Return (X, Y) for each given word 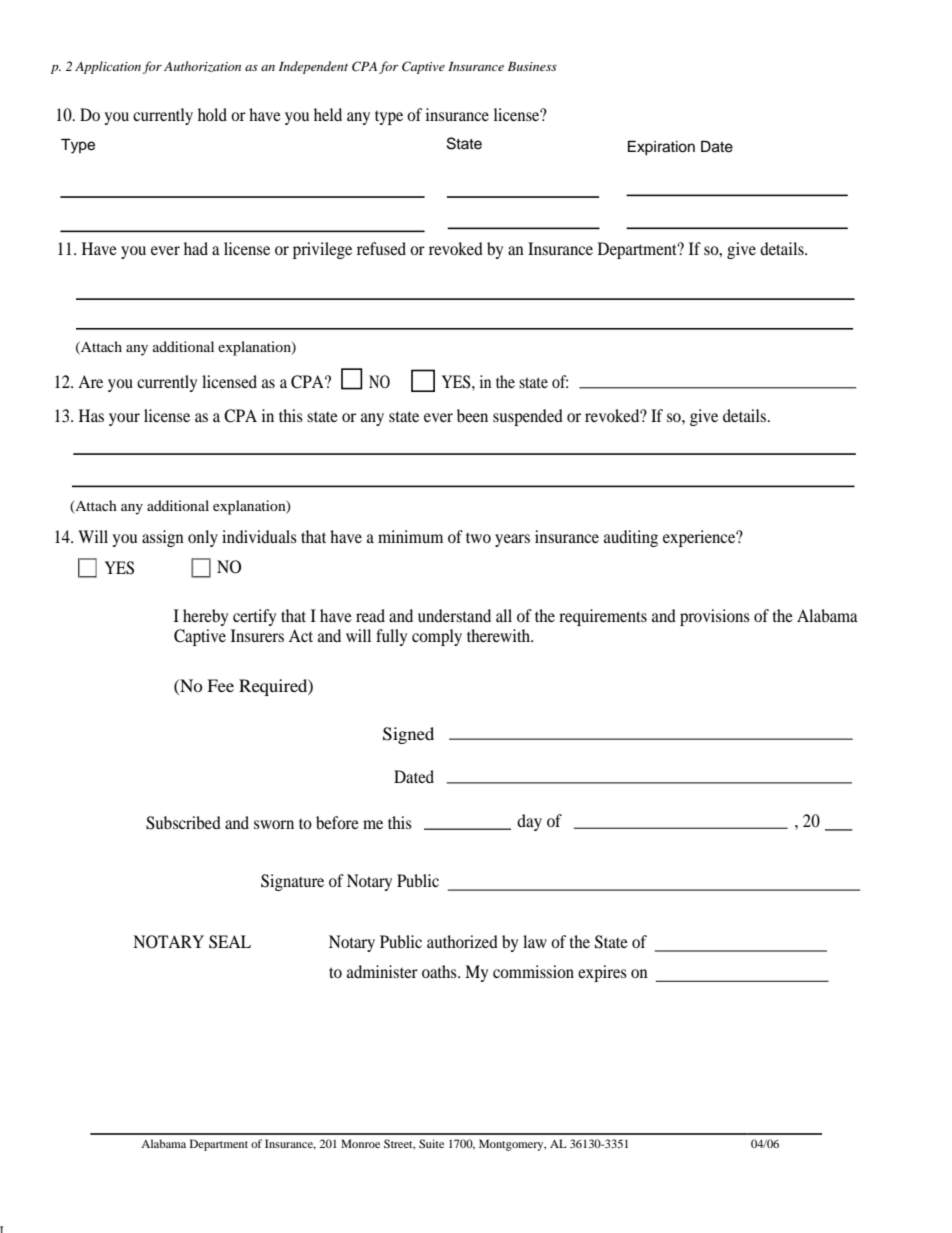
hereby (205, 617)
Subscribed (183, 823)
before (337, 822)
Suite (431, 1143)
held (328, 114)
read (370, 615)
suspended (528, 417)
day (529, 822)
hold (212, 114)
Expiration (661, 148)
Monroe (360, 1143)
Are (90, 381)
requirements (603, 617)
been (472, 415)
